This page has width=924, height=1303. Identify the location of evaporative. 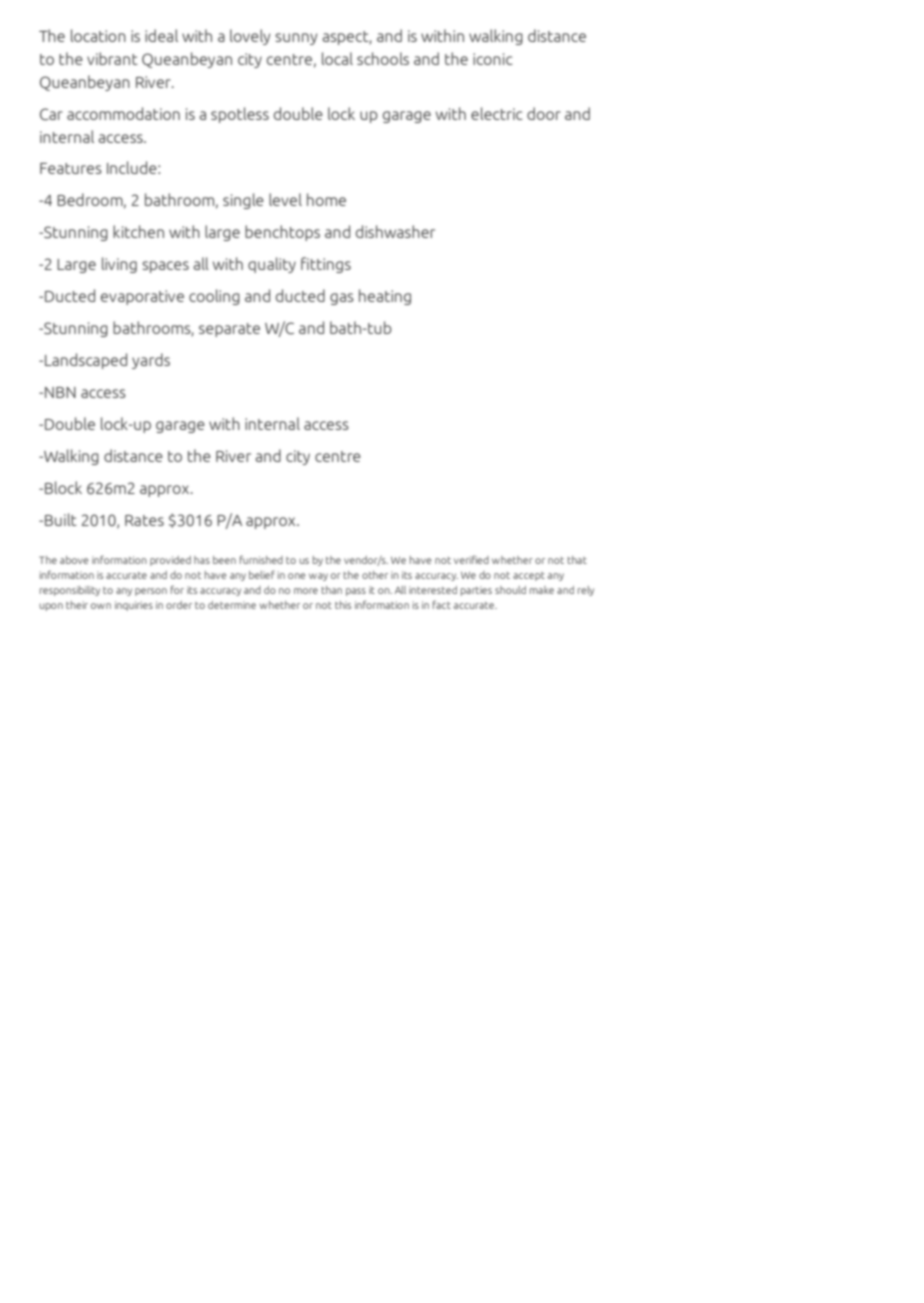
(142, 297).
